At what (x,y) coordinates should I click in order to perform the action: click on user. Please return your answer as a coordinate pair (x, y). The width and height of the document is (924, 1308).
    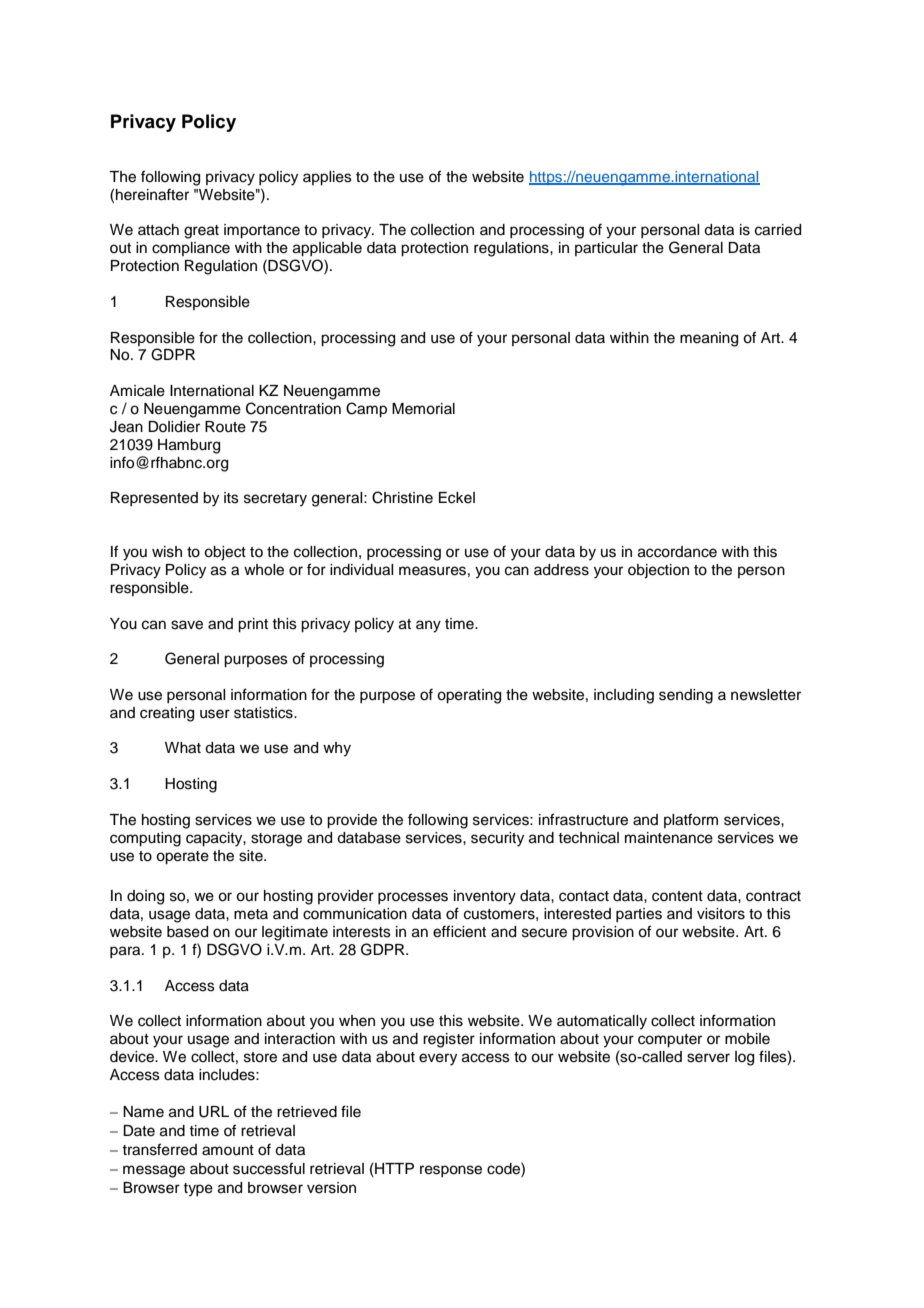
    Looking at the image, I should click on (215, 714).
